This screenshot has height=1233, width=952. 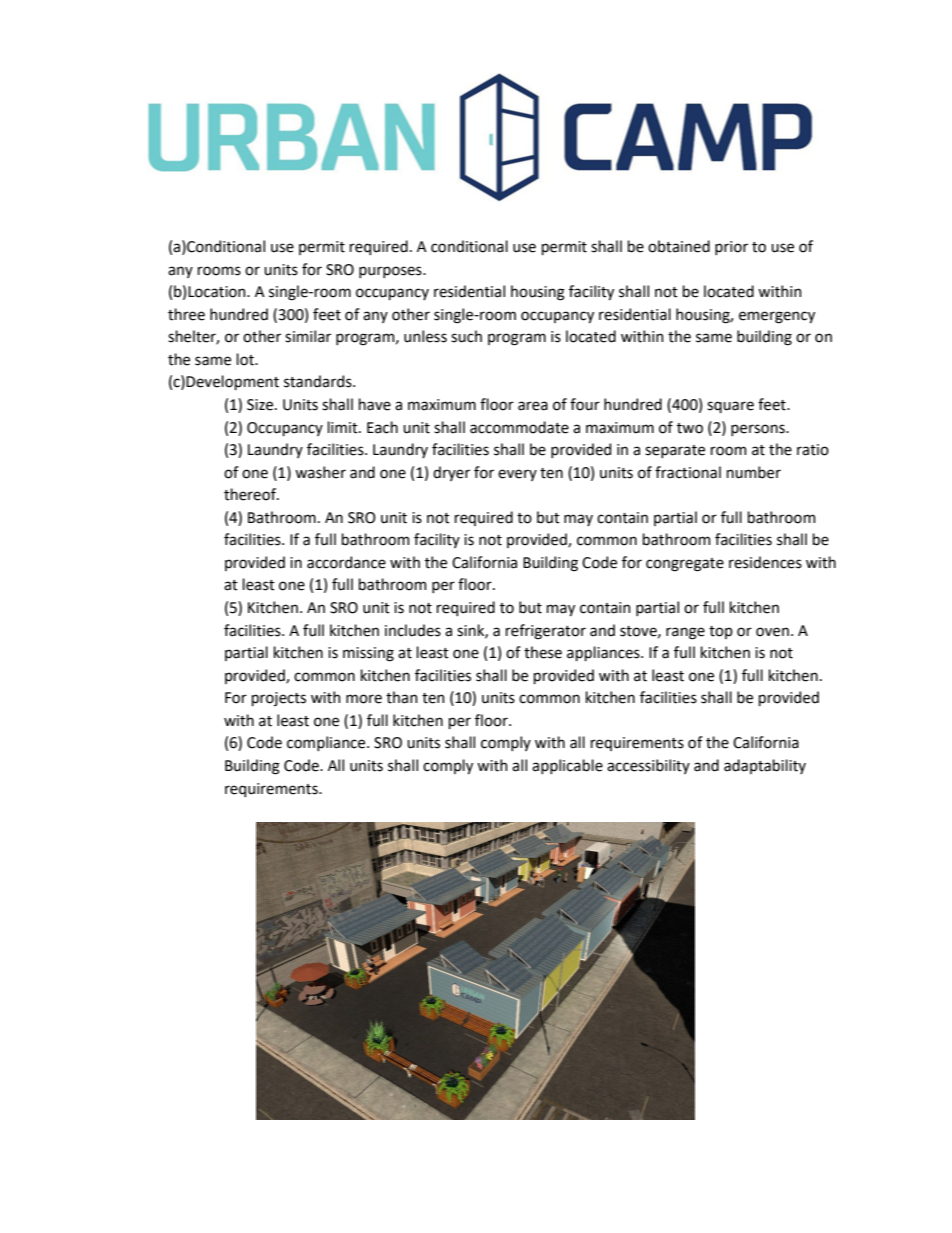 I want to click on prior, so click(x=731, y=248).
